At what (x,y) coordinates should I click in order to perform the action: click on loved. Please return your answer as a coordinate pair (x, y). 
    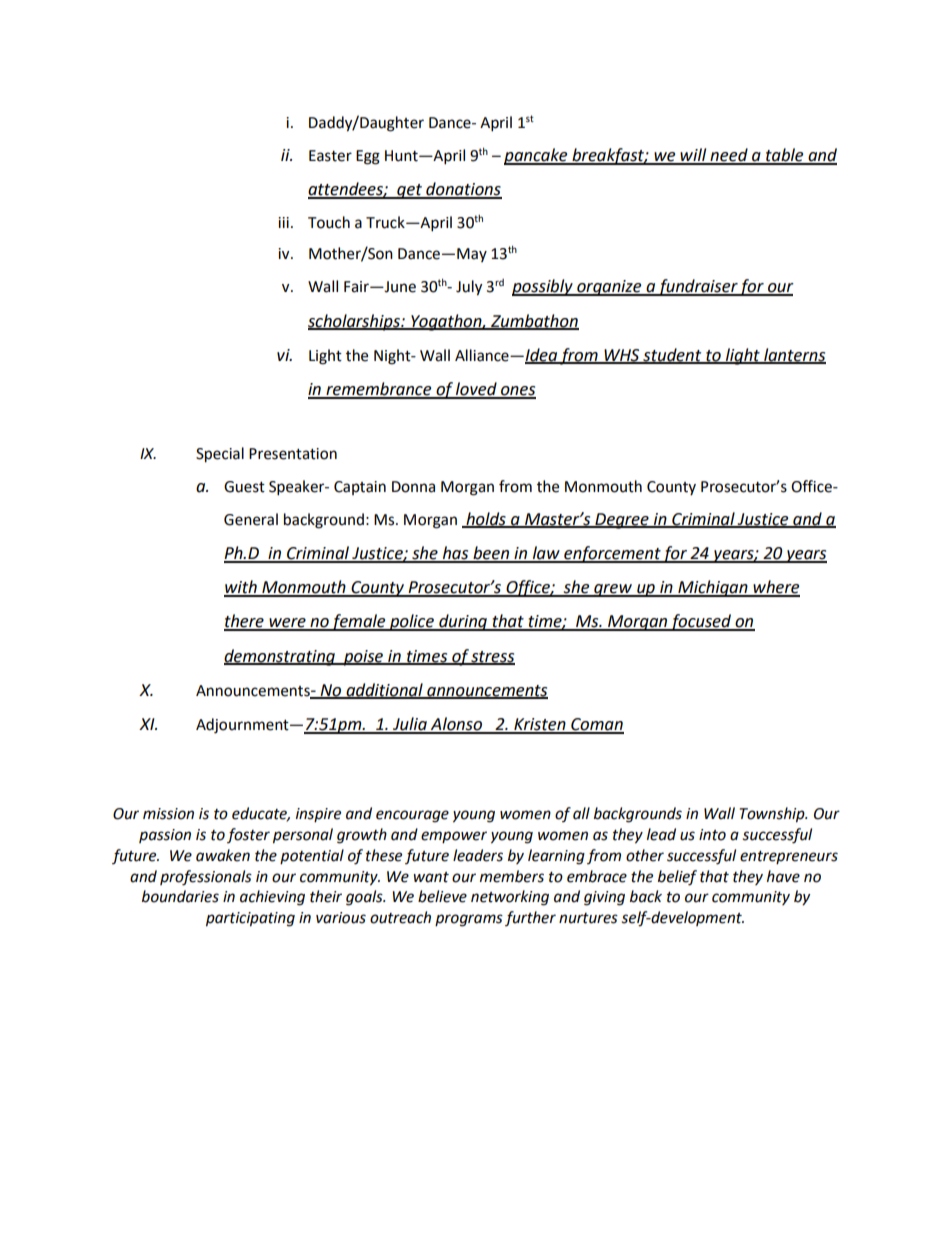
    Looking at the image, I should click on (476, 390).
